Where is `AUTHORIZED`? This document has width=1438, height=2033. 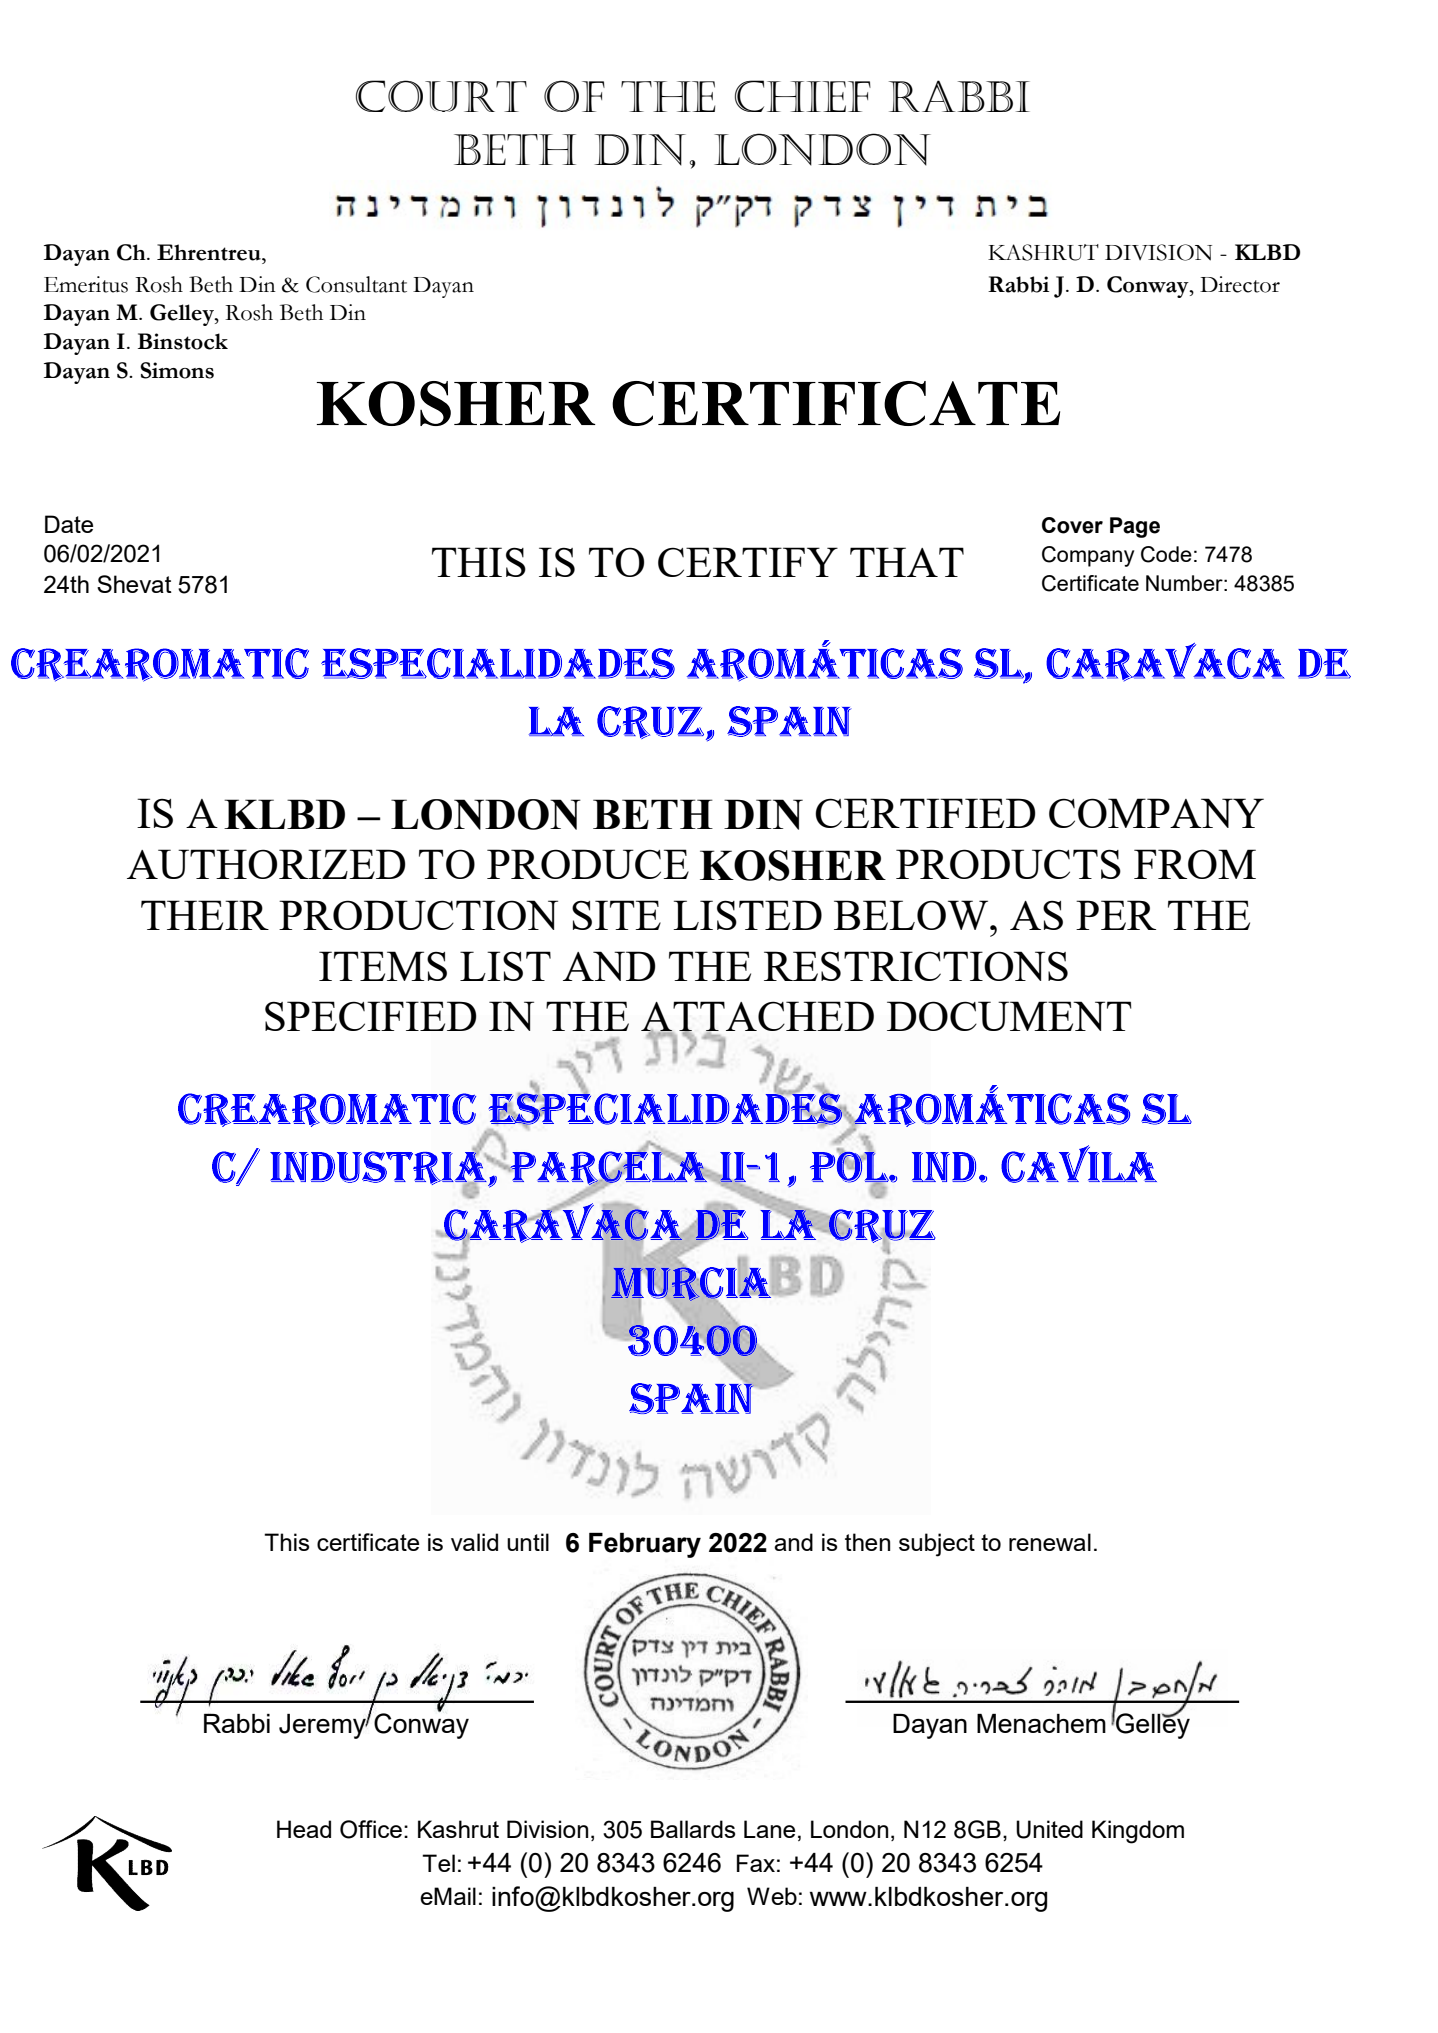 AUTHORIZED is located at coordinates (266, 864).
